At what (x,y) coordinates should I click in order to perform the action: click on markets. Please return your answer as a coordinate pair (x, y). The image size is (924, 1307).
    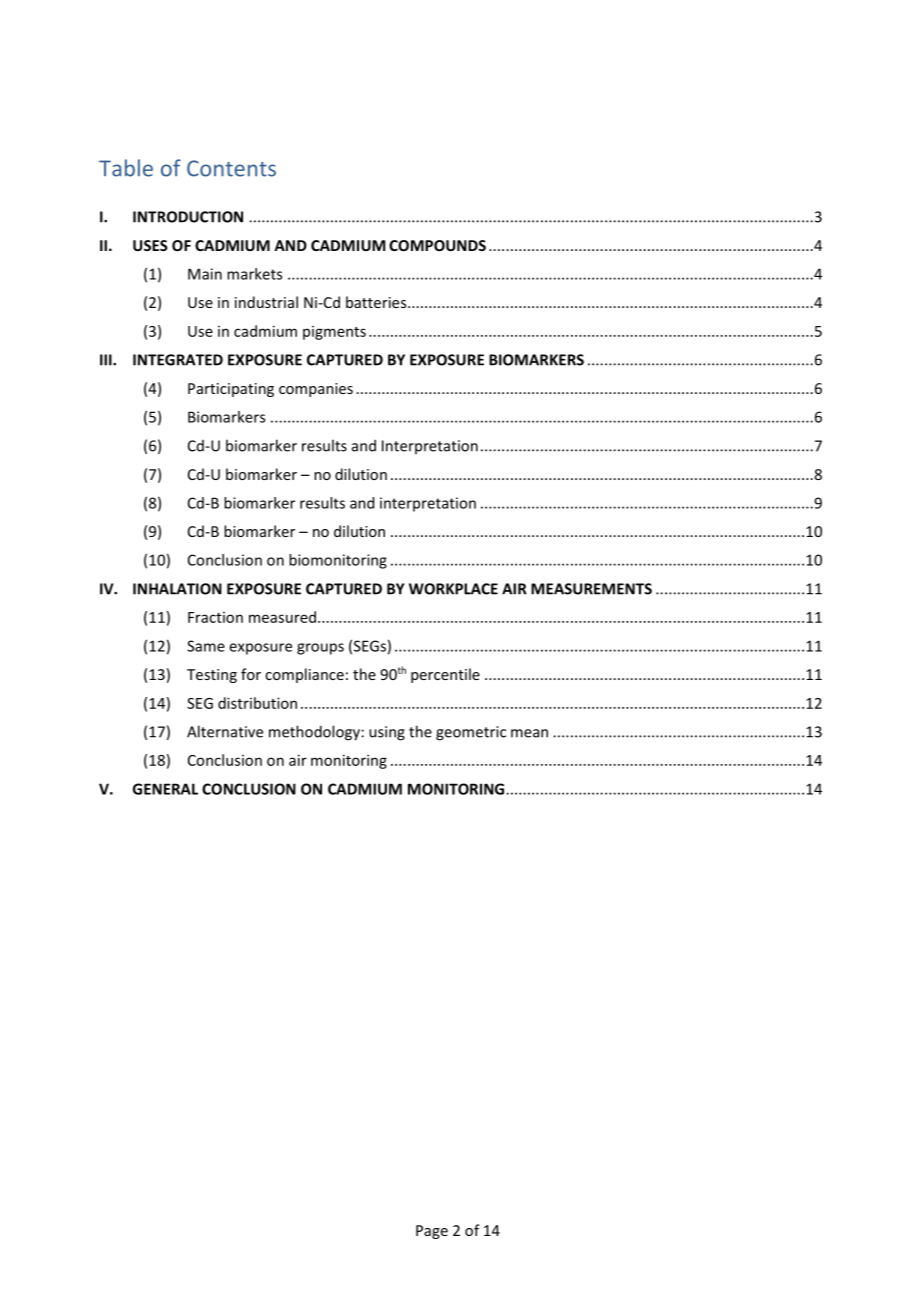
    Looking at the image, I should click on (254, 274).
